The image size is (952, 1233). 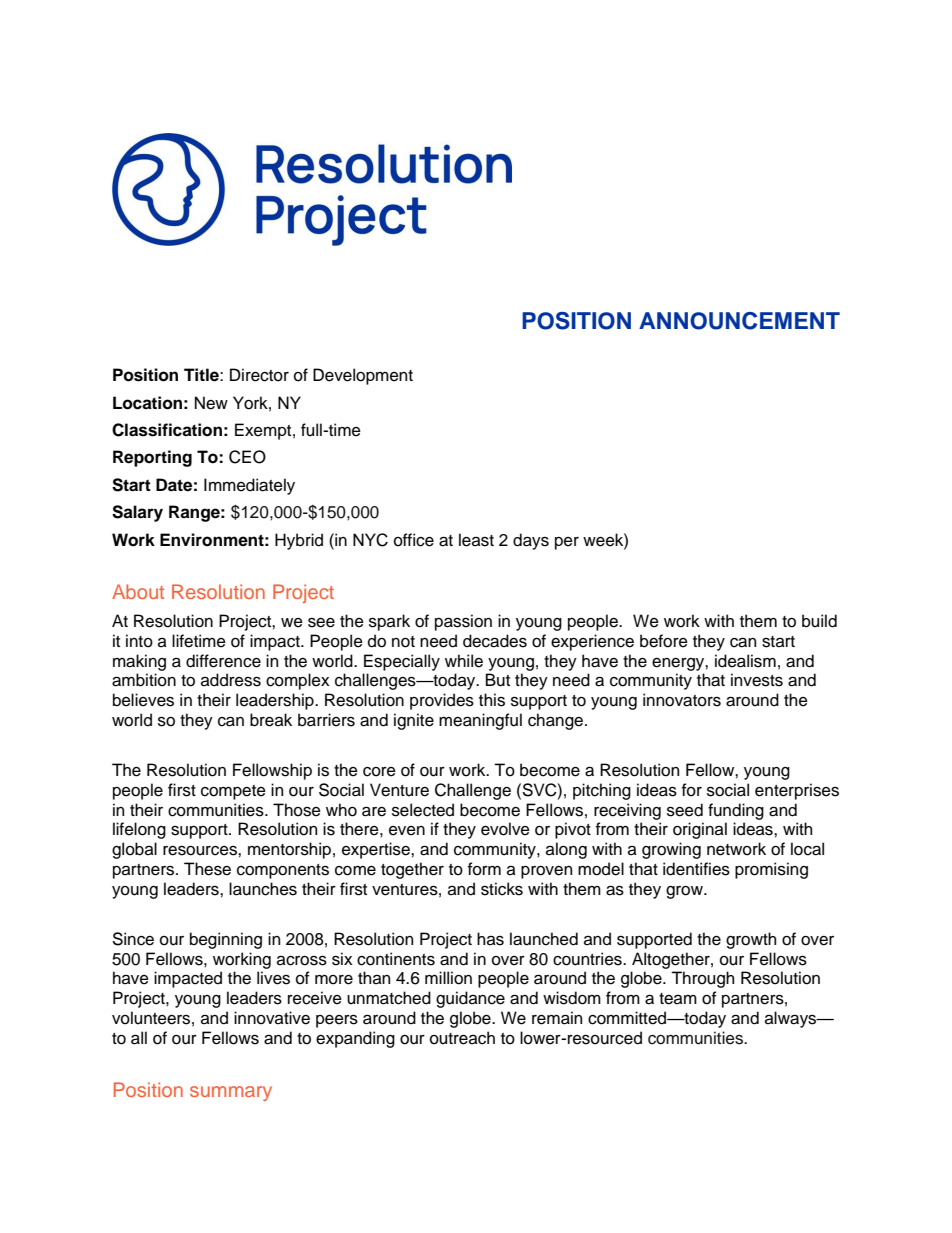 What do you see at coordinates (739, 321) in the screenshot?
I see `ANNOUNCEMENT` at bounding box center [739, 321].
